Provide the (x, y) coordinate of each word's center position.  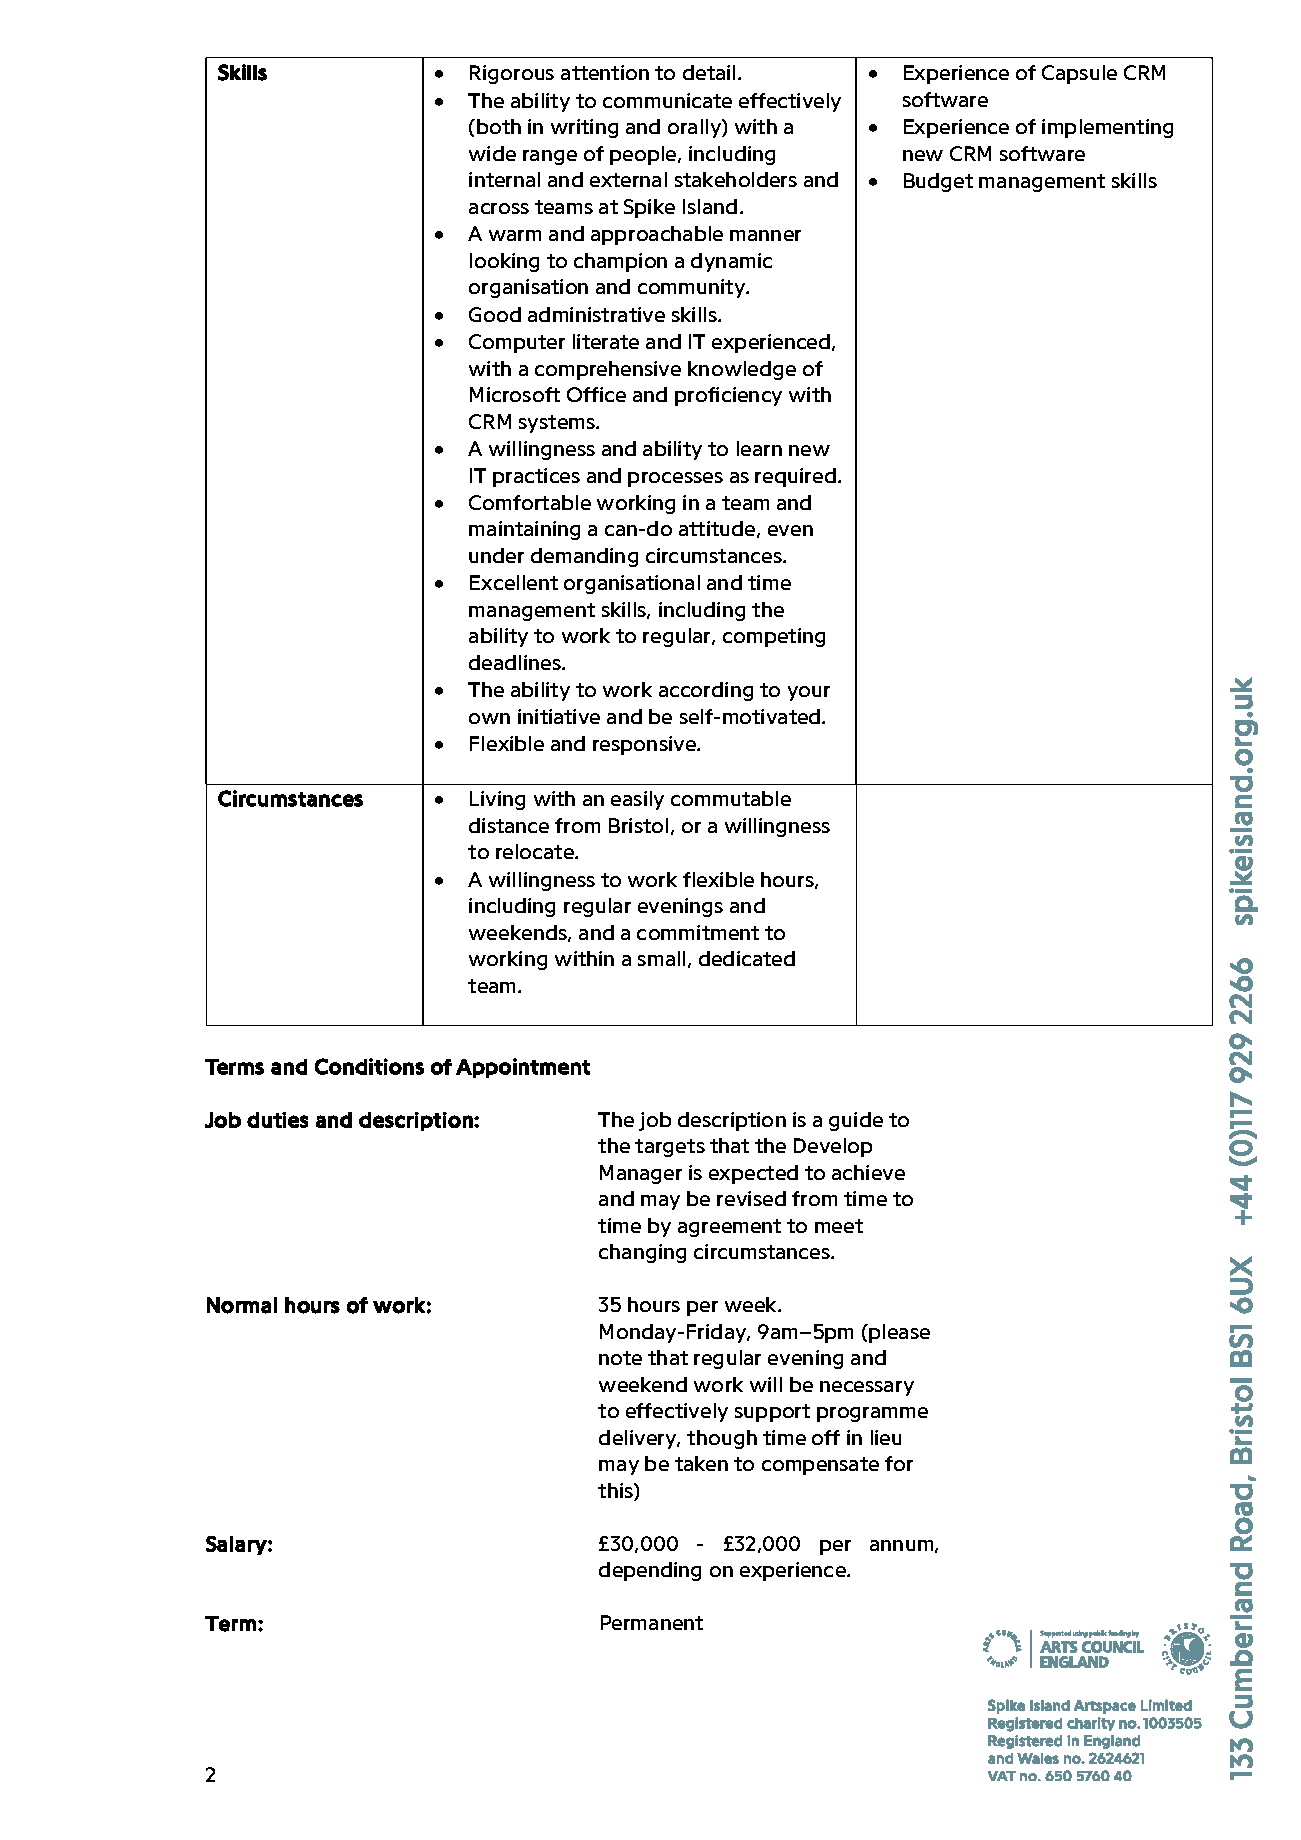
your (809, 693)
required (795, 477)
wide (492, 153)
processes (675, 479)
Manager (641, 1174)
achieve (868, 1172)
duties (277, 1120)
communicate (667, 100)
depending (650, 1571)
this (616, 1492)
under (496, 555)
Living (497, 800)
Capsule (1079, 74)
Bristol (638, 825)
